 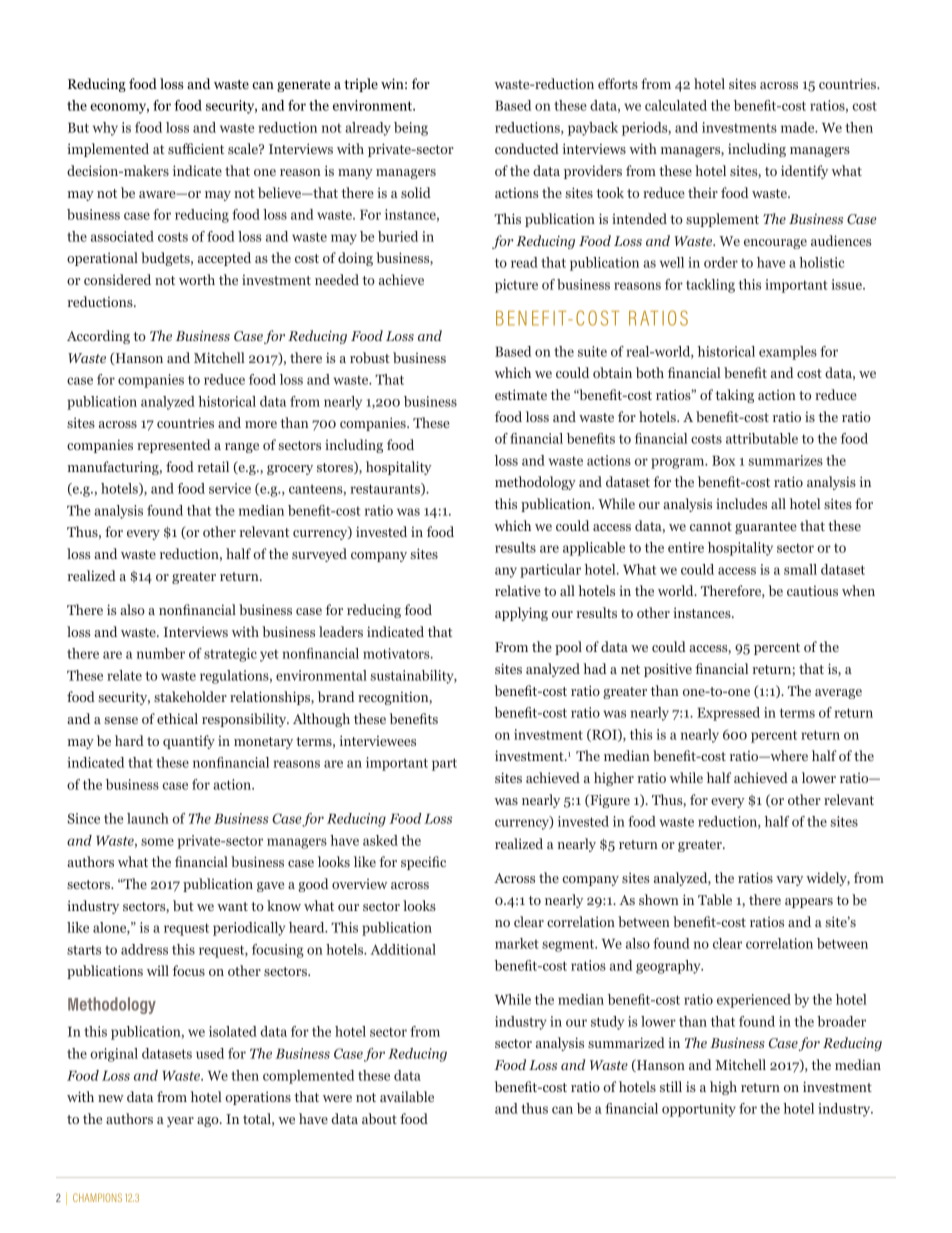 What do you see at coordinates (521, 614) in the screenshot?
I see `applying` at bounding box center [521, 614].
